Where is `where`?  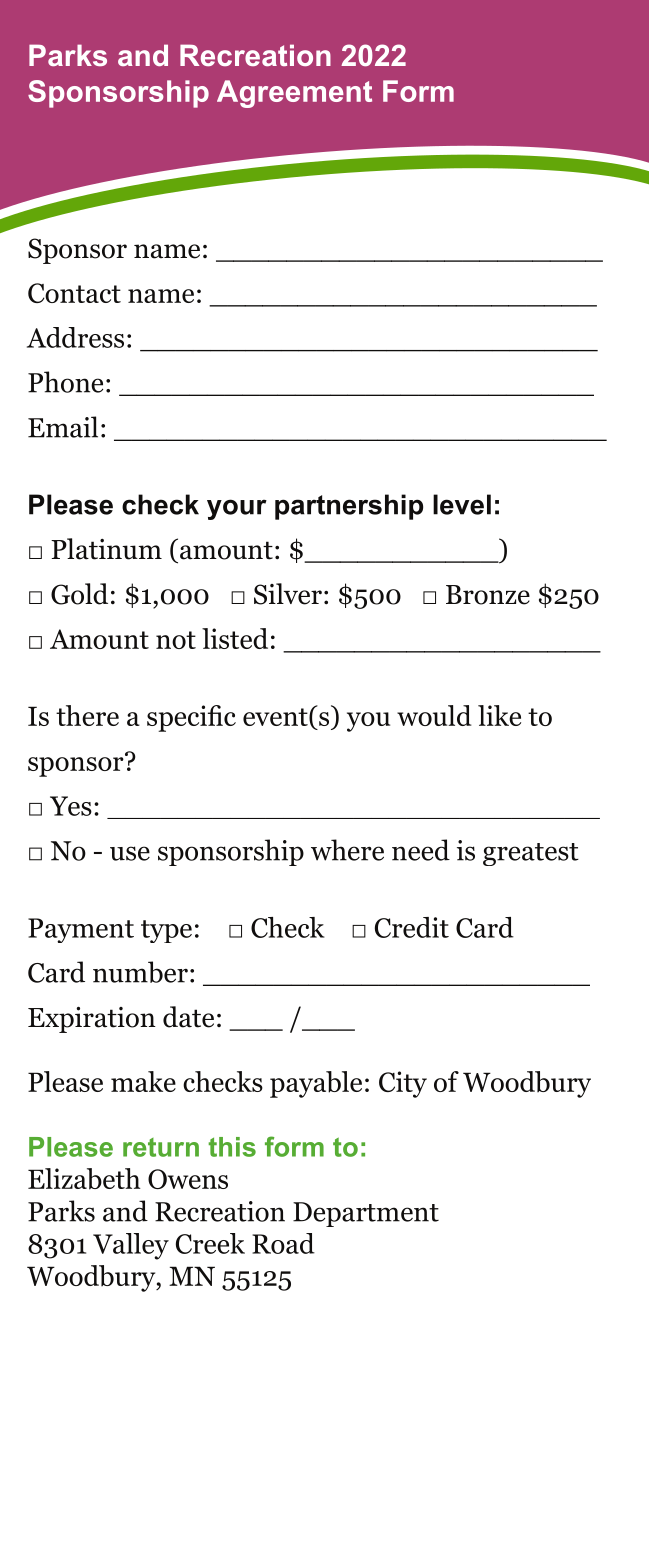 where is located at coordinates (347, 850).
